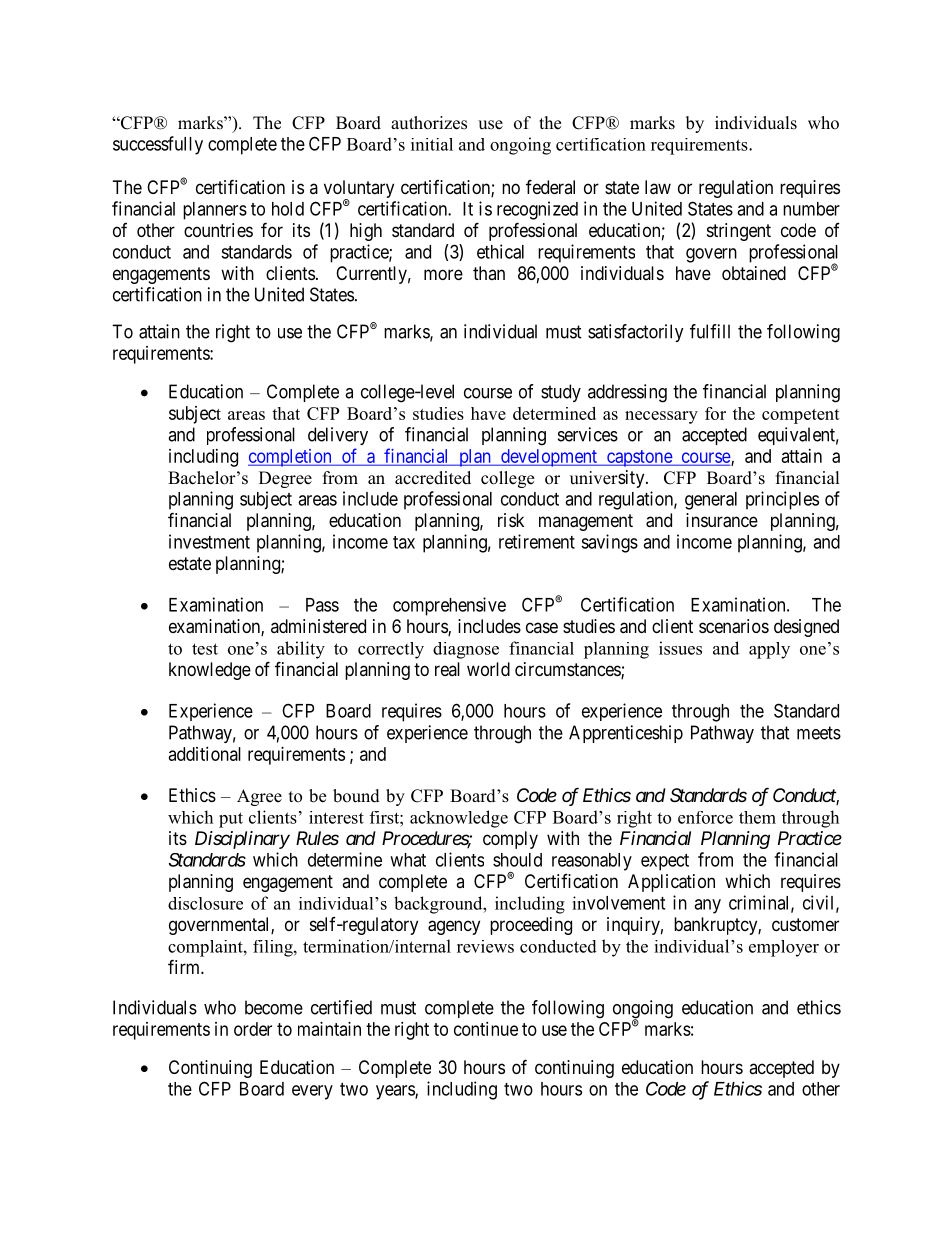 This document has height=1233, width=952. What do you see at coordinates (710, 331) in the document?
I see `fulfill` at bounding box center [710, 331].
